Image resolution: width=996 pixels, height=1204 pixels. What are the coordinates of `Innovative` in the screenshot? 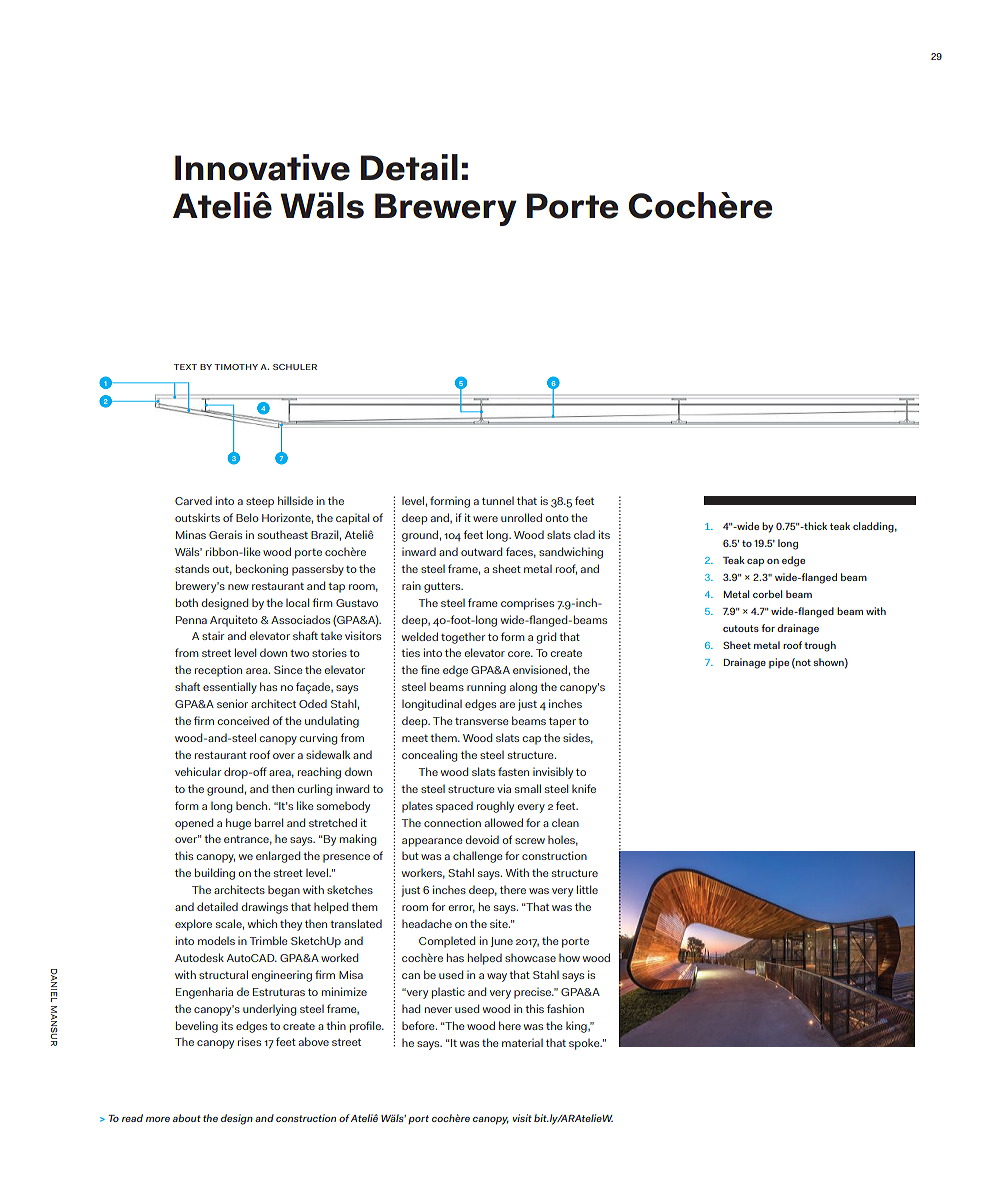 It's located at (262, 167).
